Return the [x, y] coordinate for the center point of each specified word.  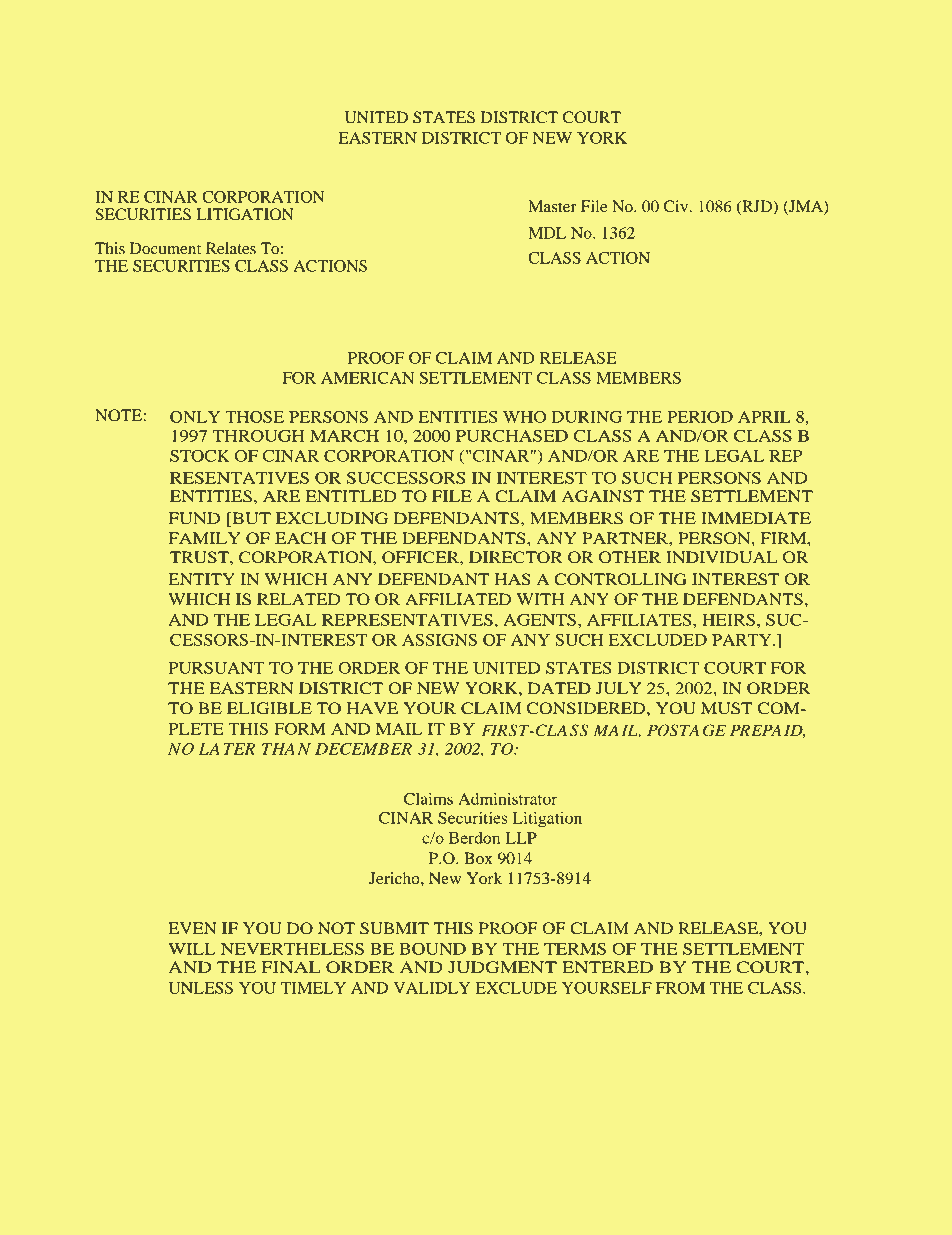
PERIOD [700, 417]
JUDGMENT [502, 967]
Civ [677, 206]
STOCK [200, 456]
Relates [231, 248]
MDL [547, 233]
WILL [192, 949]
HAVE [372, 708]
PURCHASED [512, 436]
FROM [680, 988]
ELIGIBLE [269, 708]
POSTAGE [686, 730]
